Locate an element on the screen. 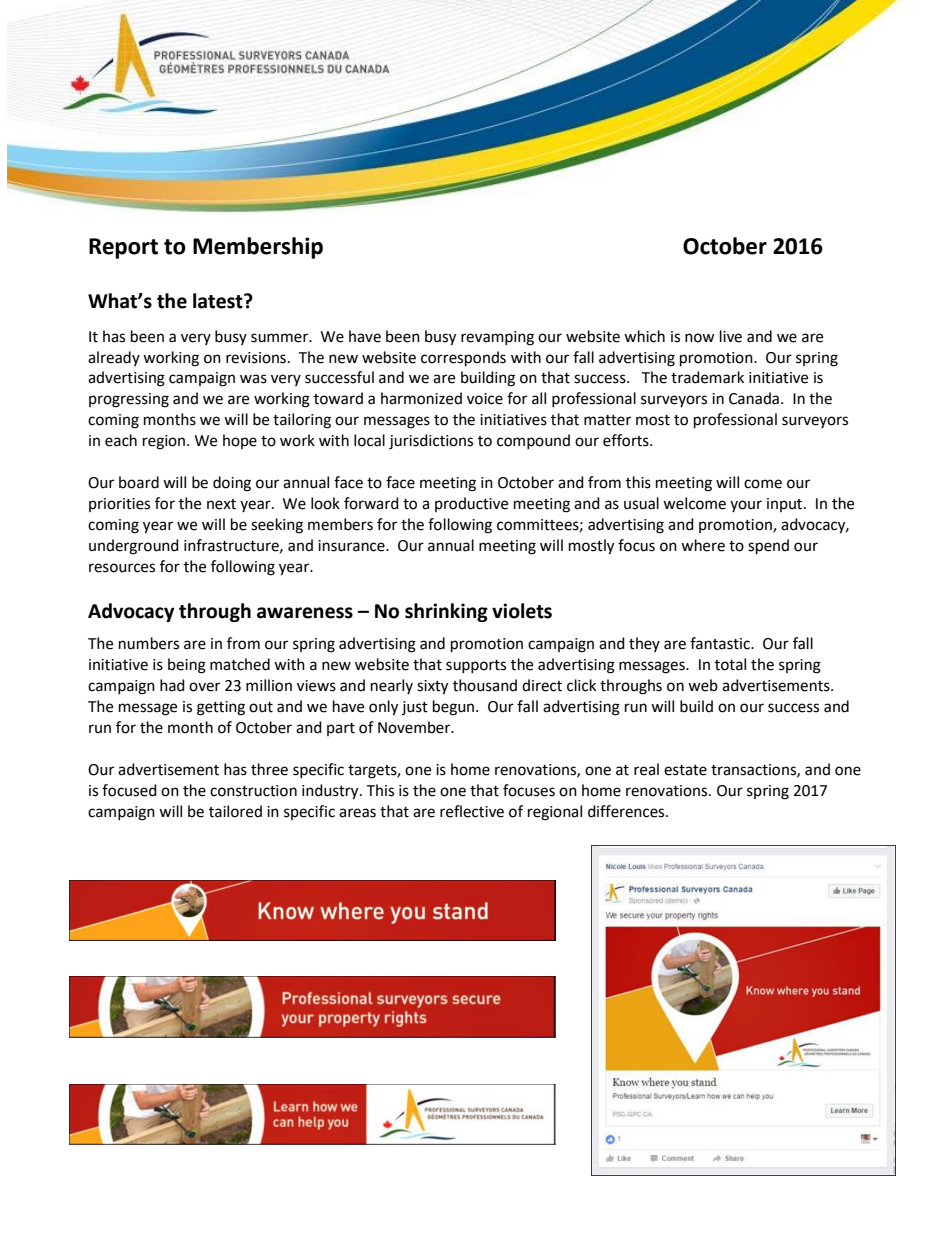 The width and height of the screenshot is (952, 1233). live is located at coordinates (731, 336).
